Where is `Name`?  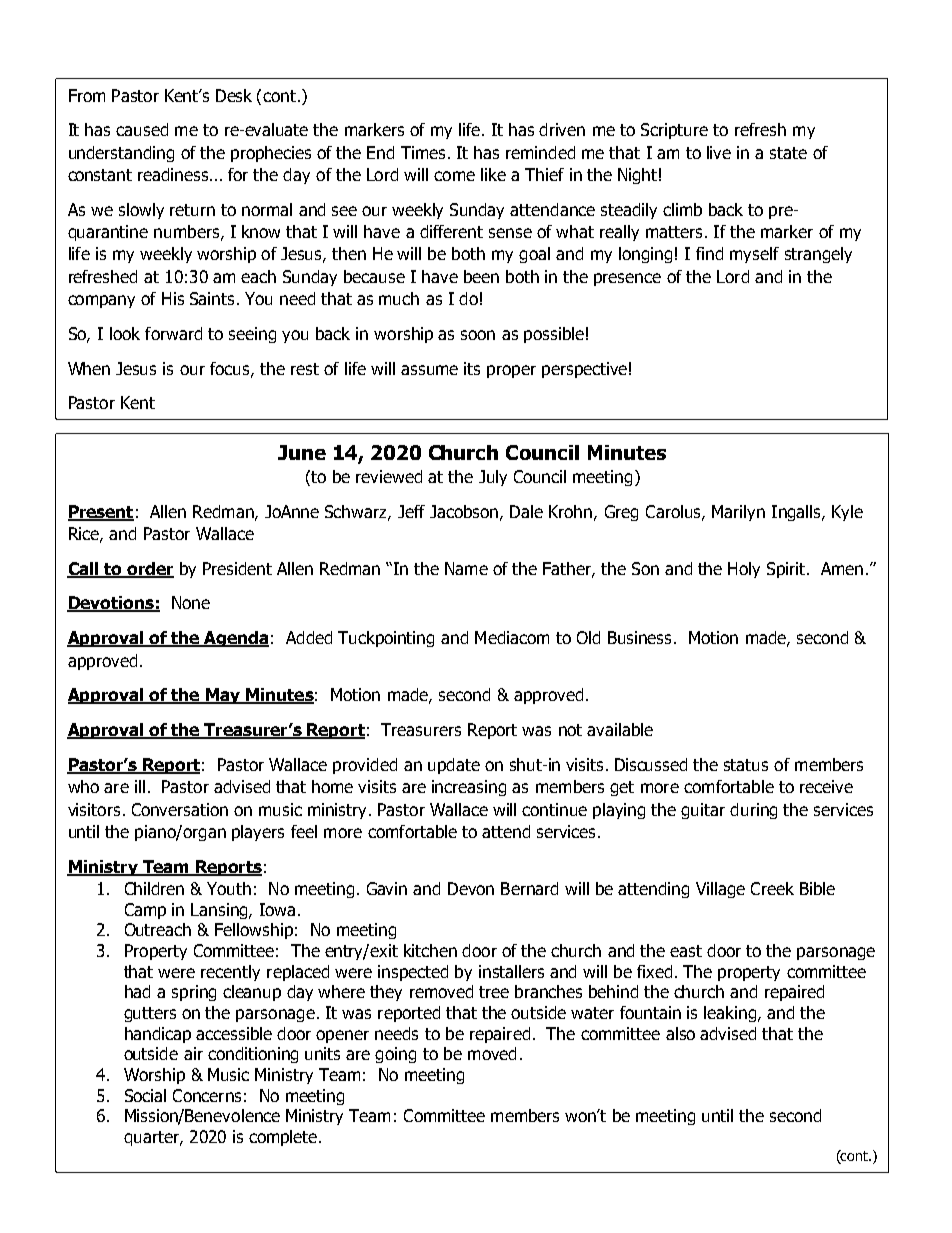
Name is located at coordinates (466, 568).
